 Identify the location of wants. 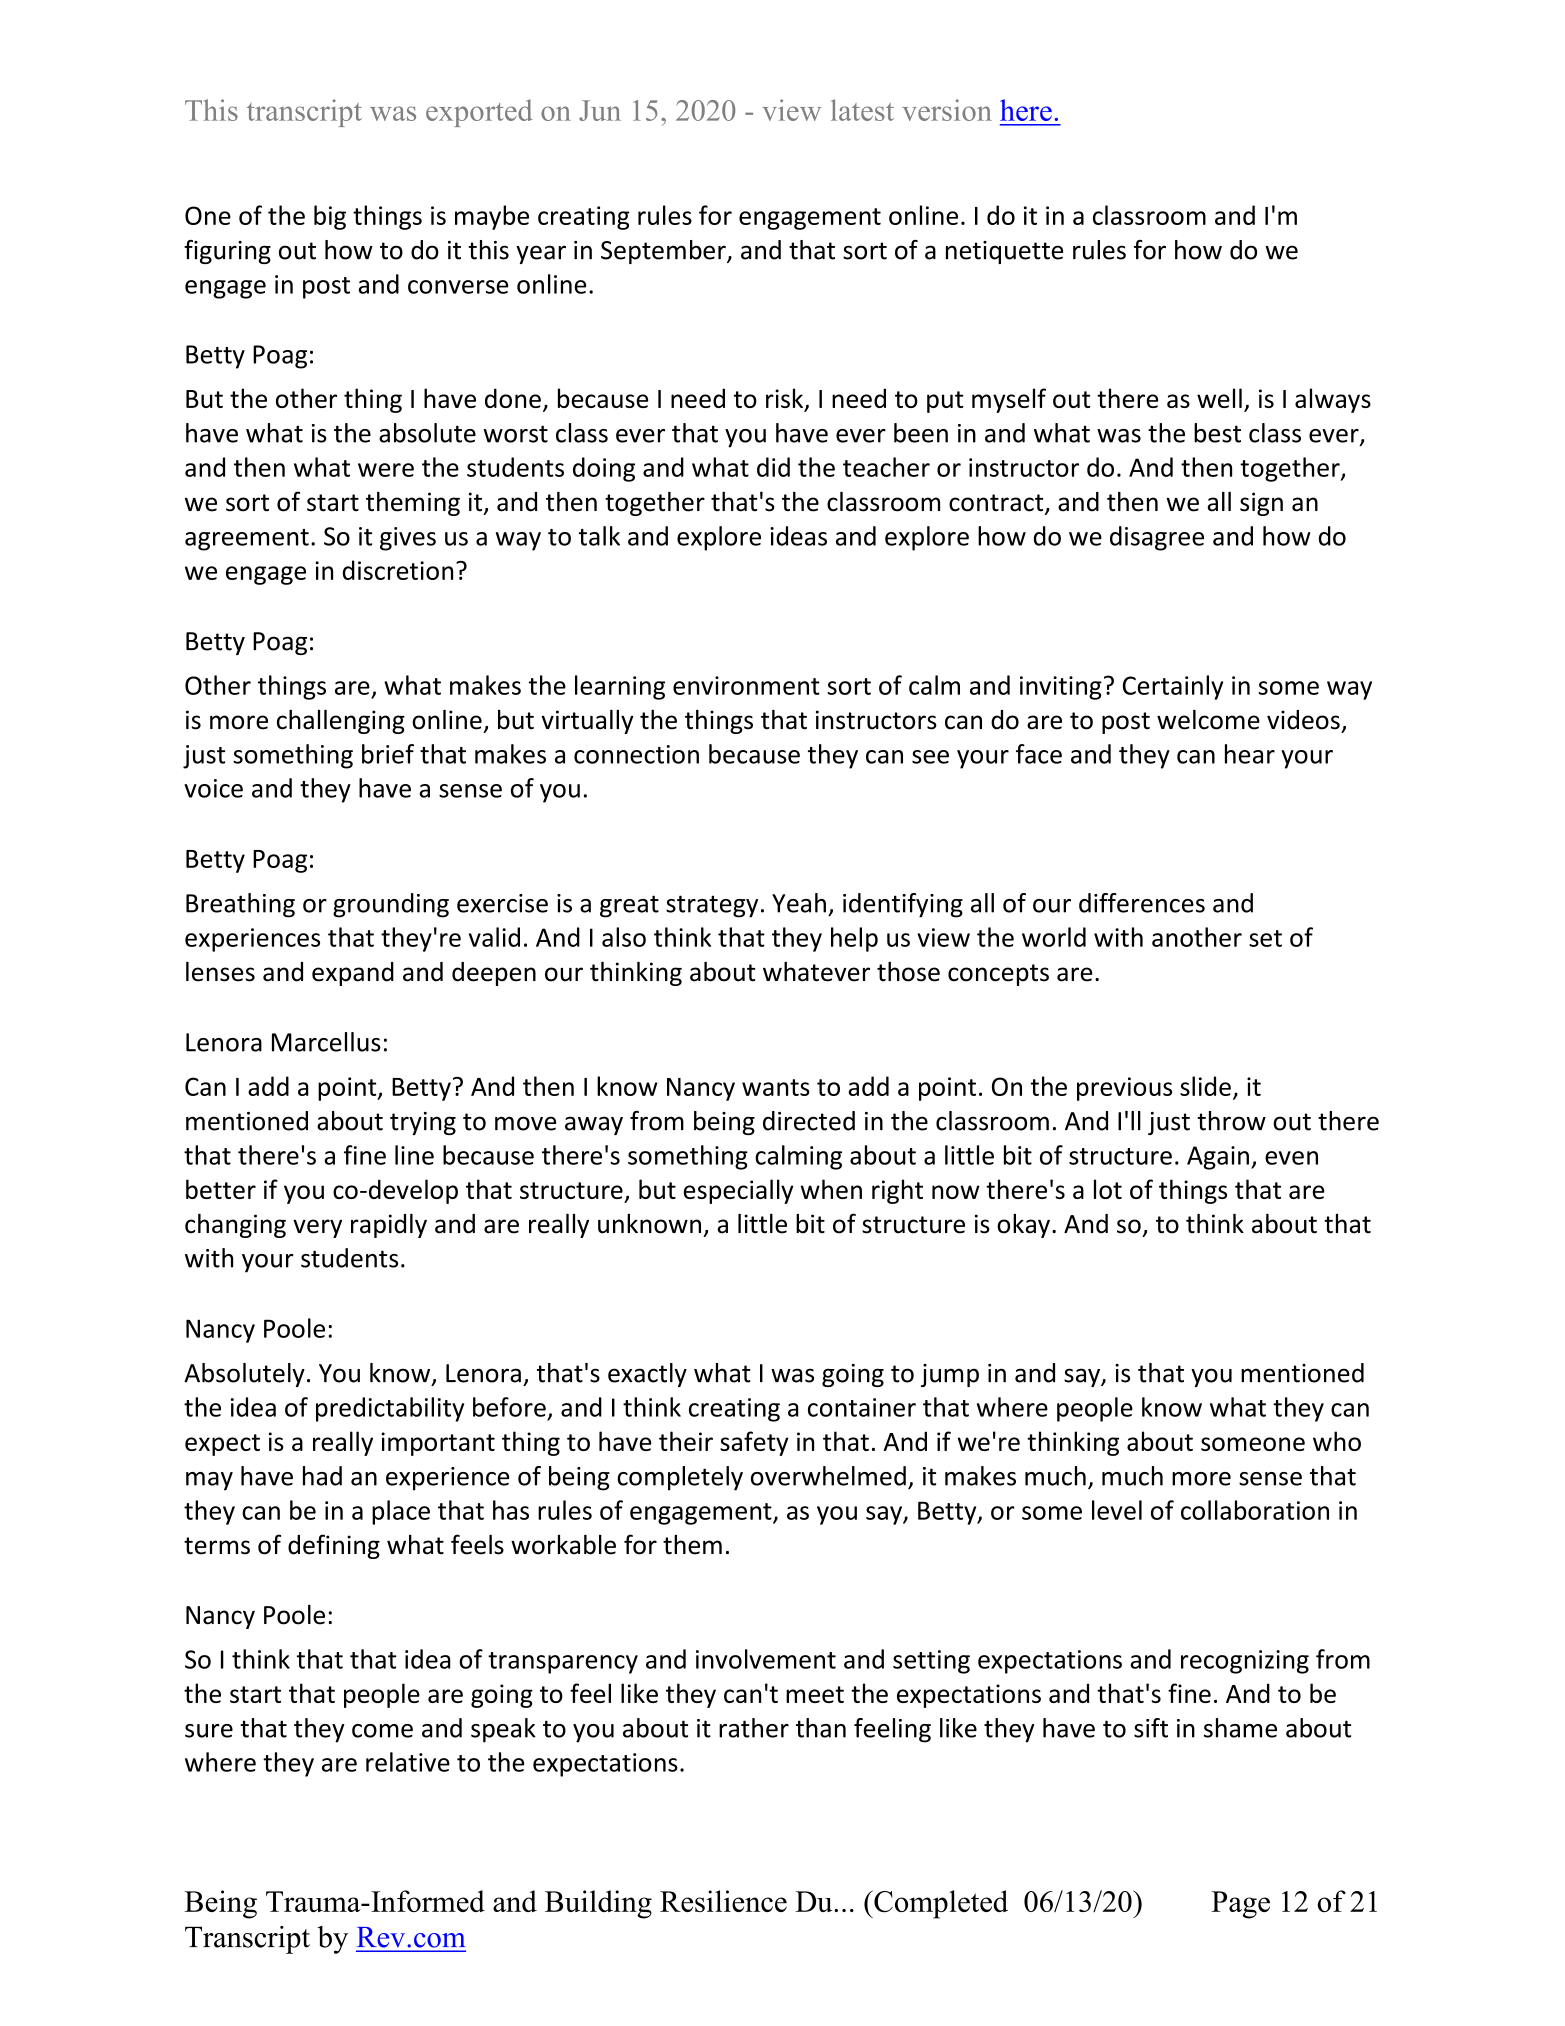
(776, 1087).
